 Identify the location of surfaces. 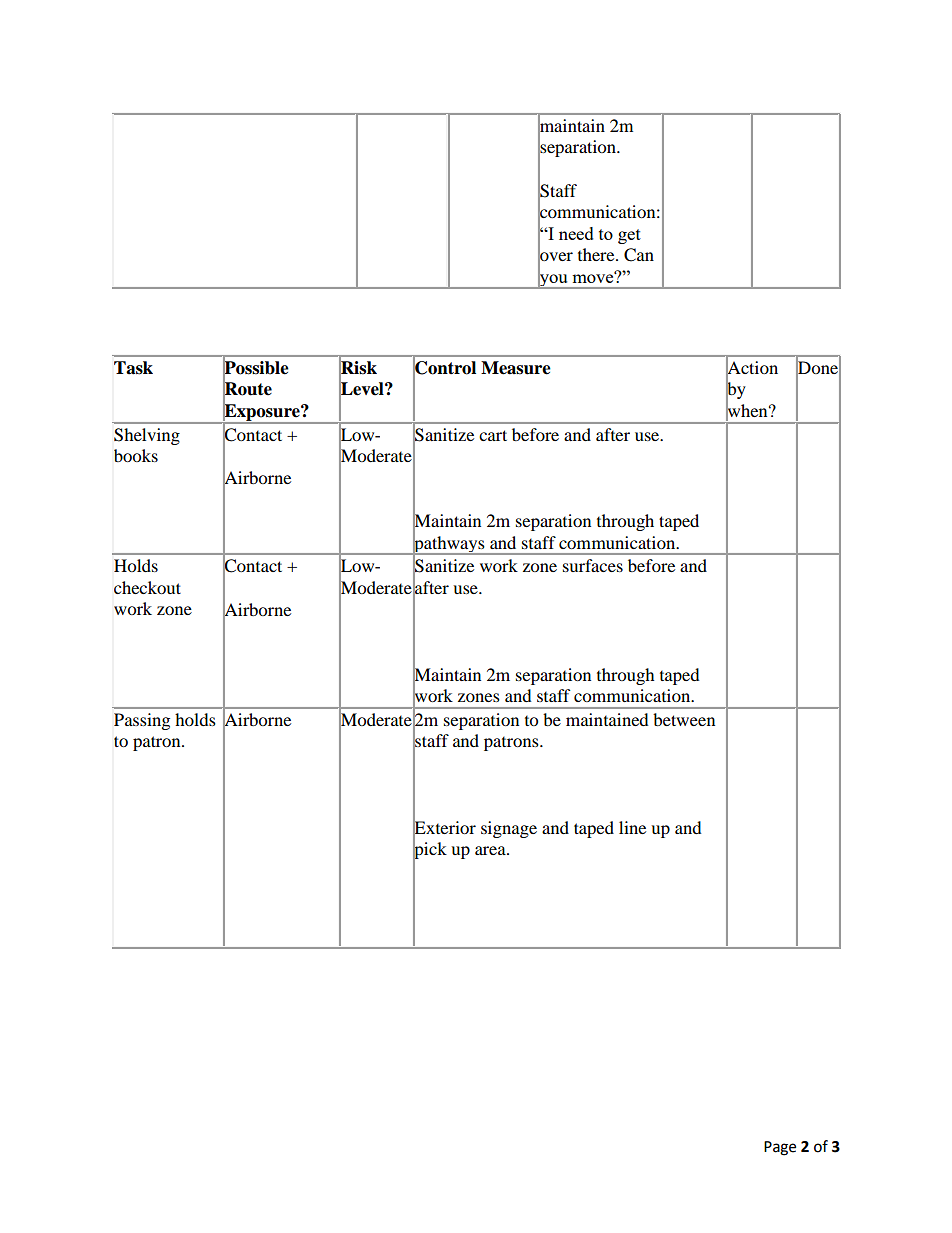
(593, 565).
